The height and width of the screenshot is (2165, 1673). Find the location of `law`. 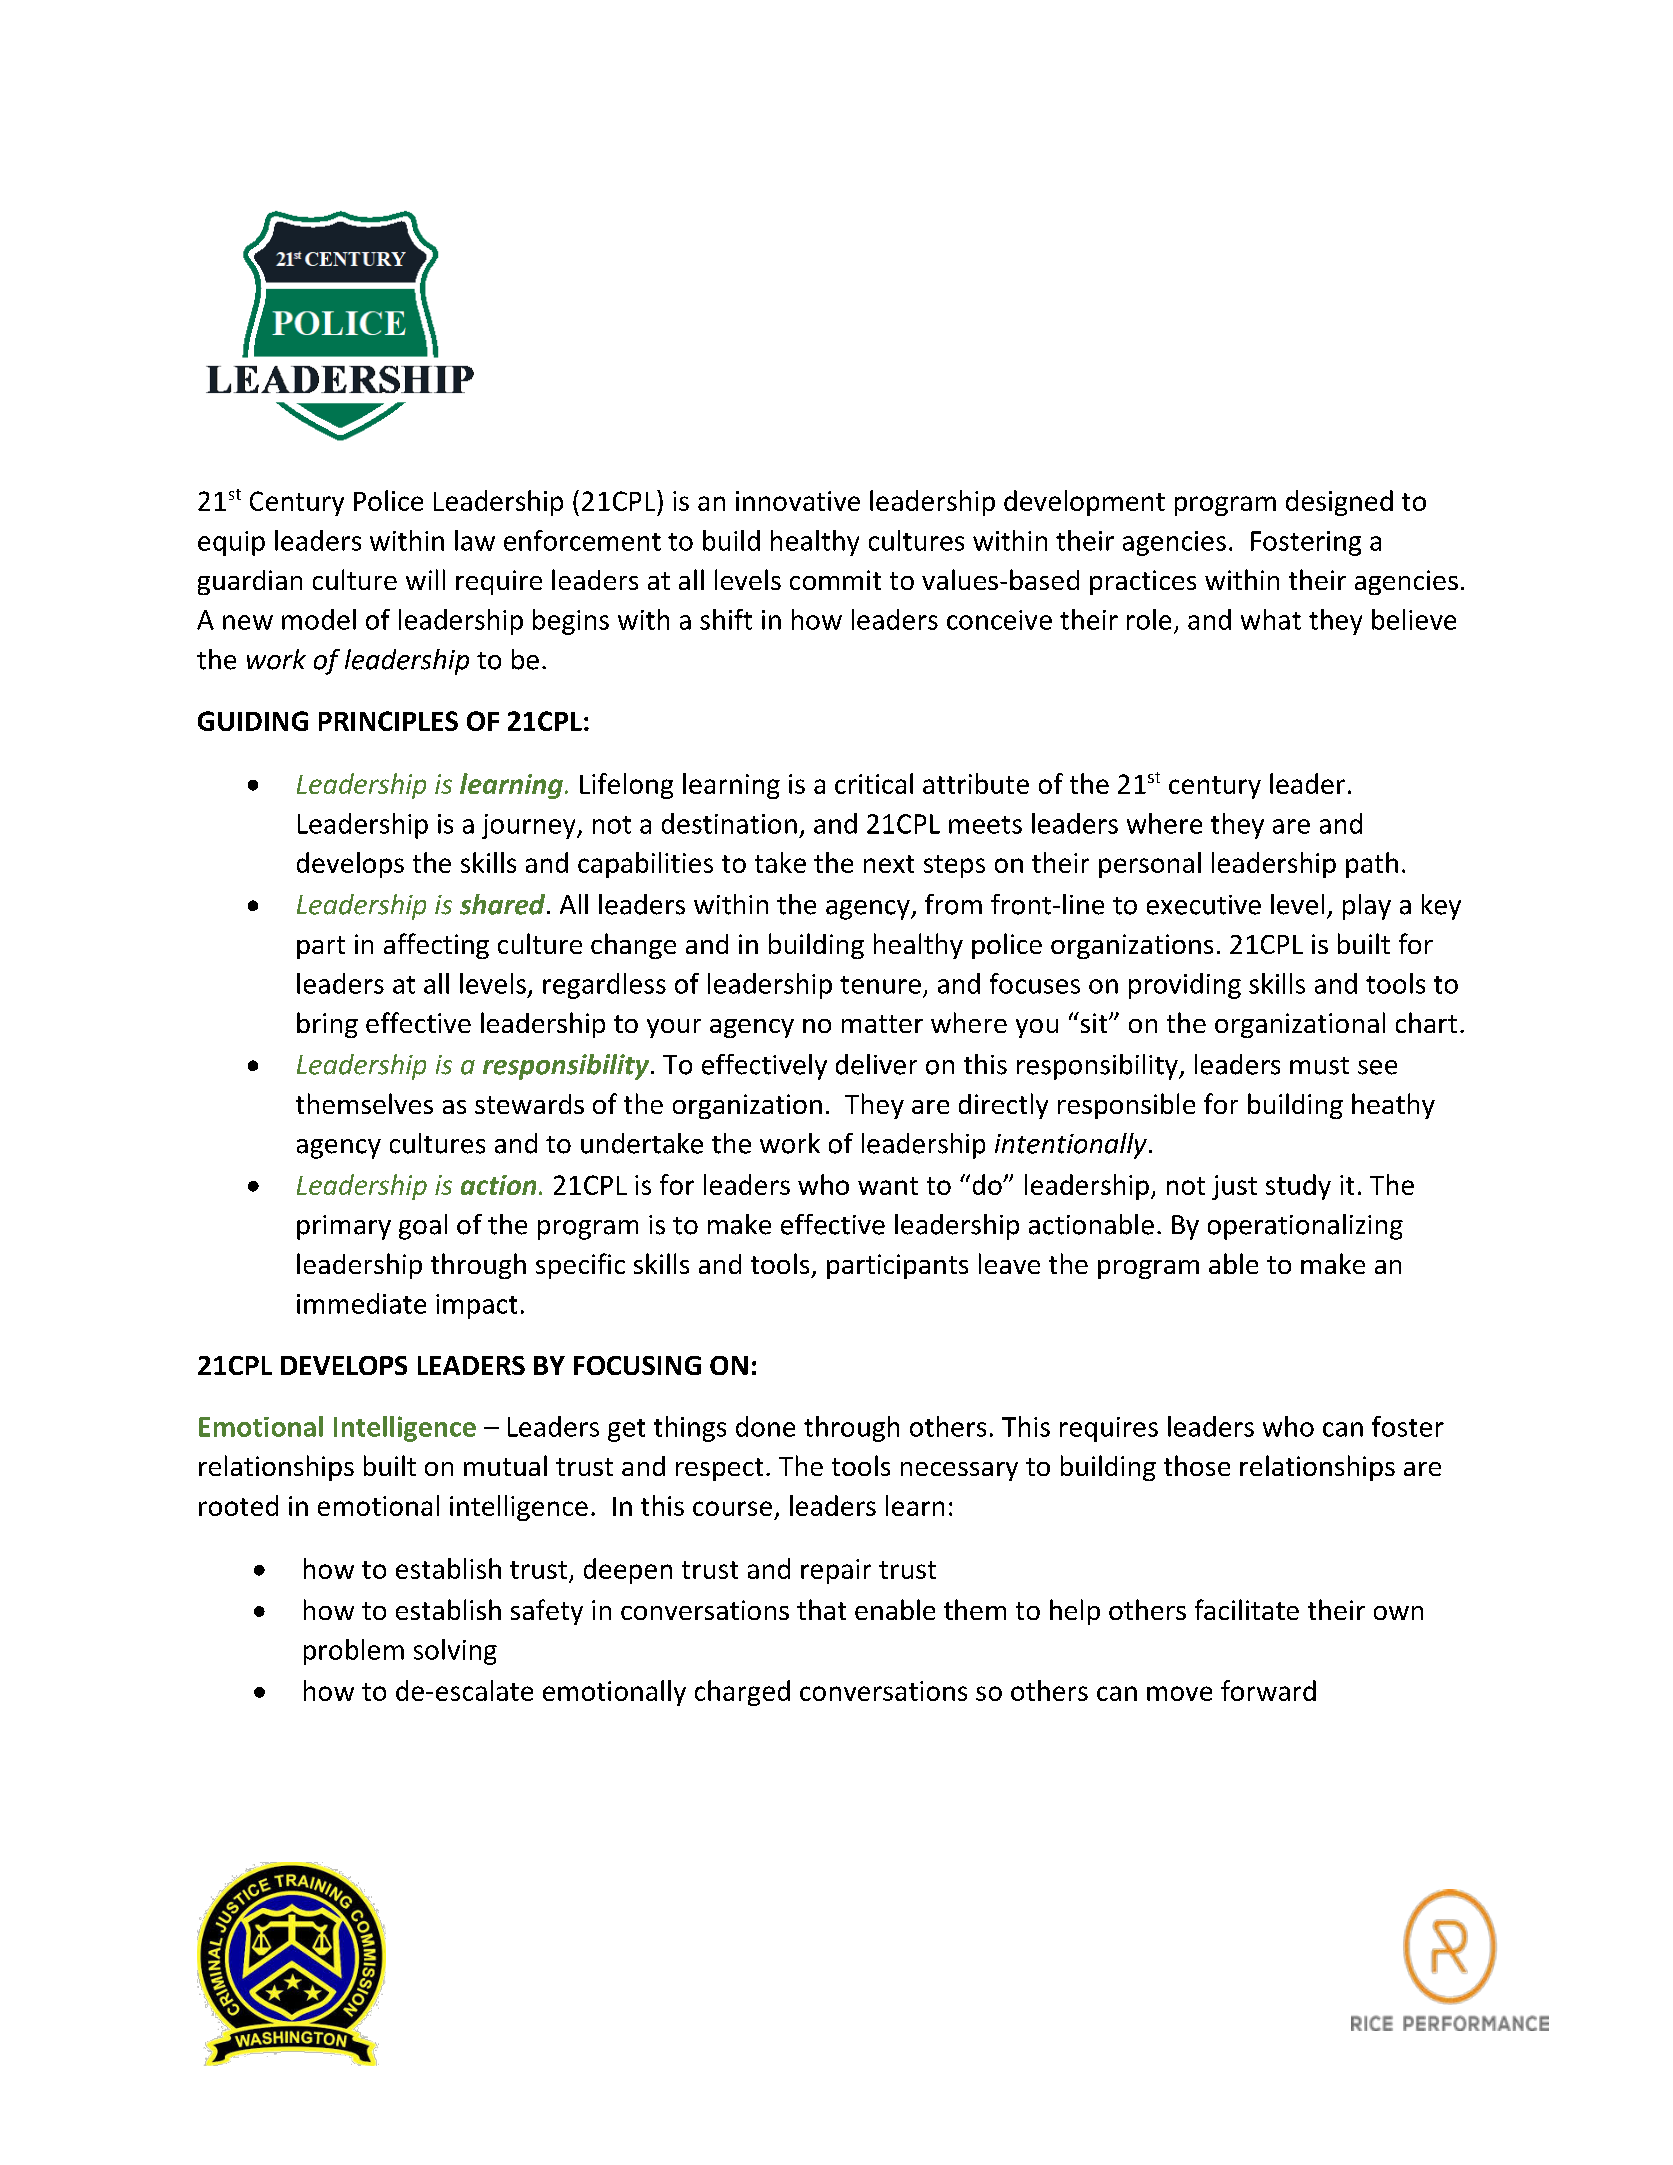

law is located at coordinates (475, 540).
